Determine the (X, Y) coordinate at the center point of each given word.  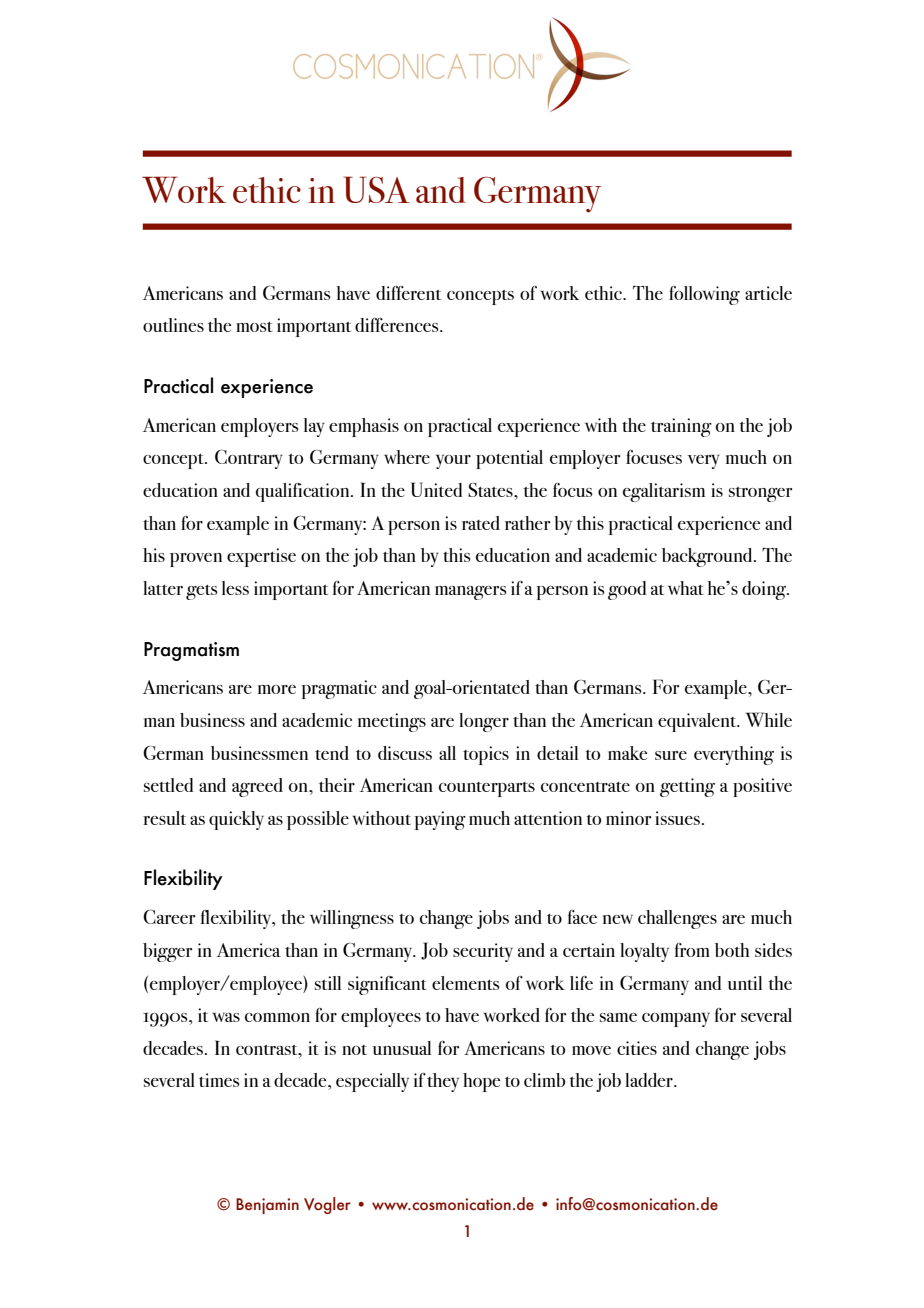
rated (481, 523)
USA (376, 189)
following (704, 295)
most (254, 327)
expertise (261, 557)
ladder (650, 1080)
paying (440, 820)
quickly (236, 820)
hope (481, 1082)
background (708, 557)
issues (677, 818)
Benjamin (267, 1206)
